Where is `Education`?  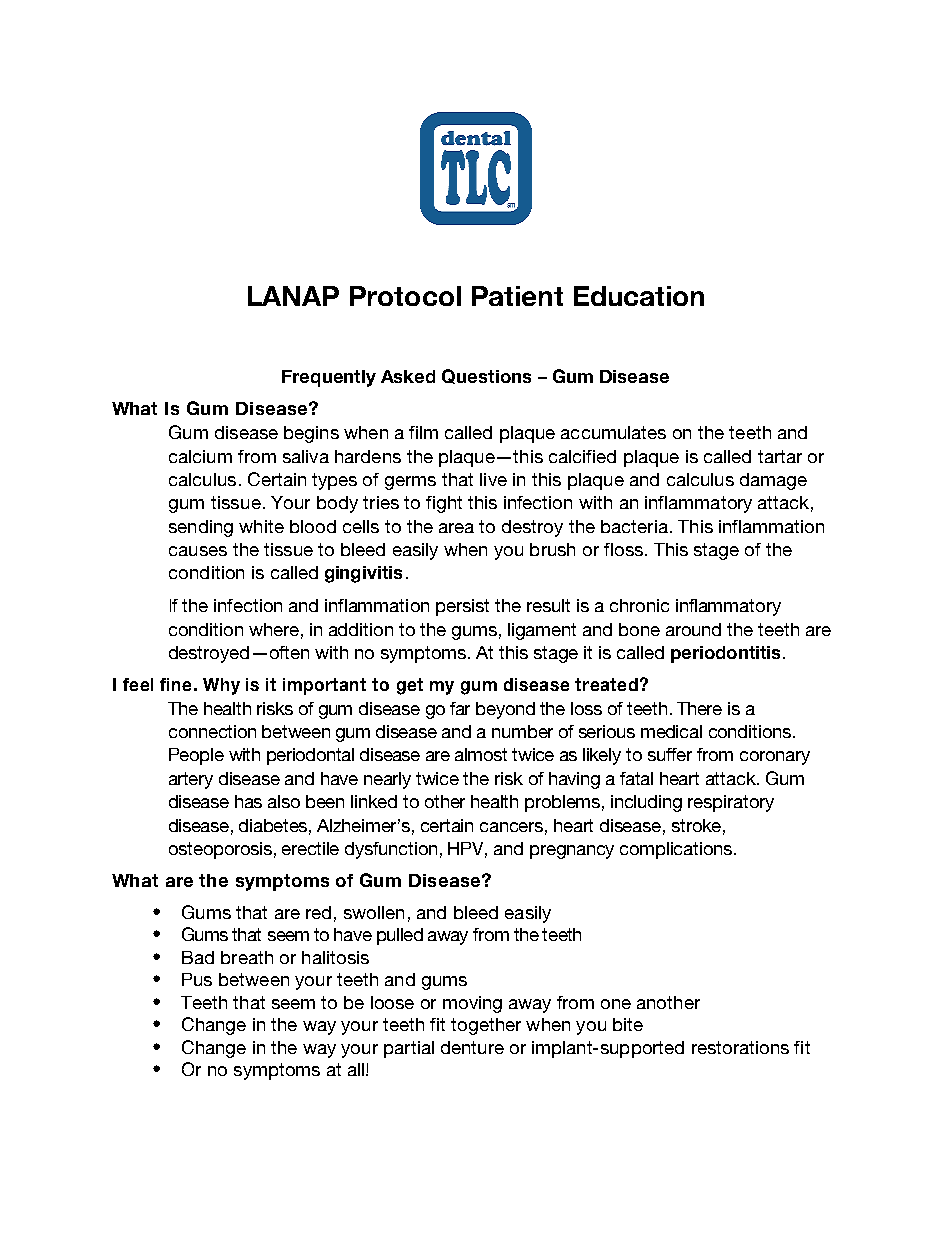
Education is located at coordinates (639, 296).
